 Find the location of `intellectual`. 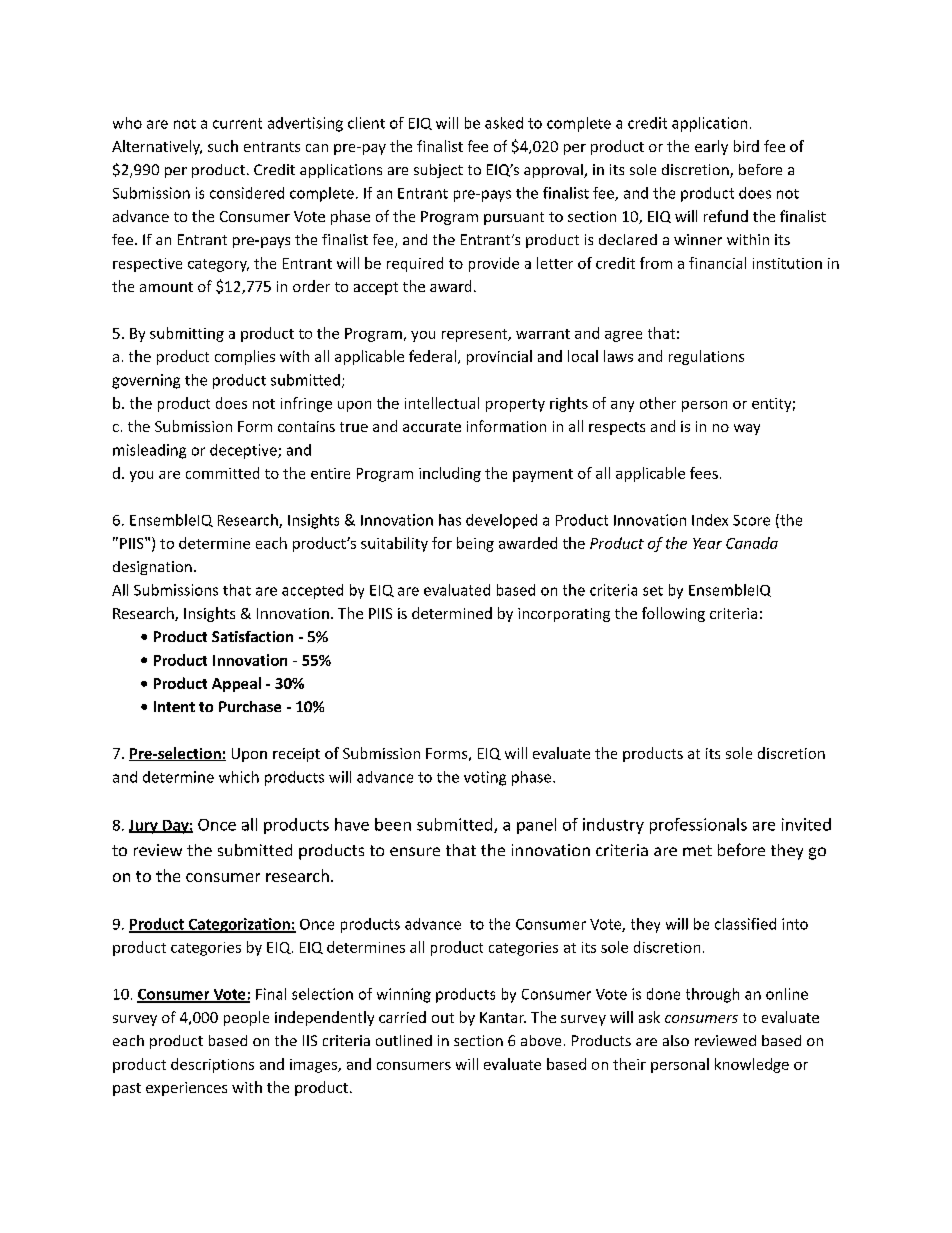

intellectual is located at coordinates (442, 403).
